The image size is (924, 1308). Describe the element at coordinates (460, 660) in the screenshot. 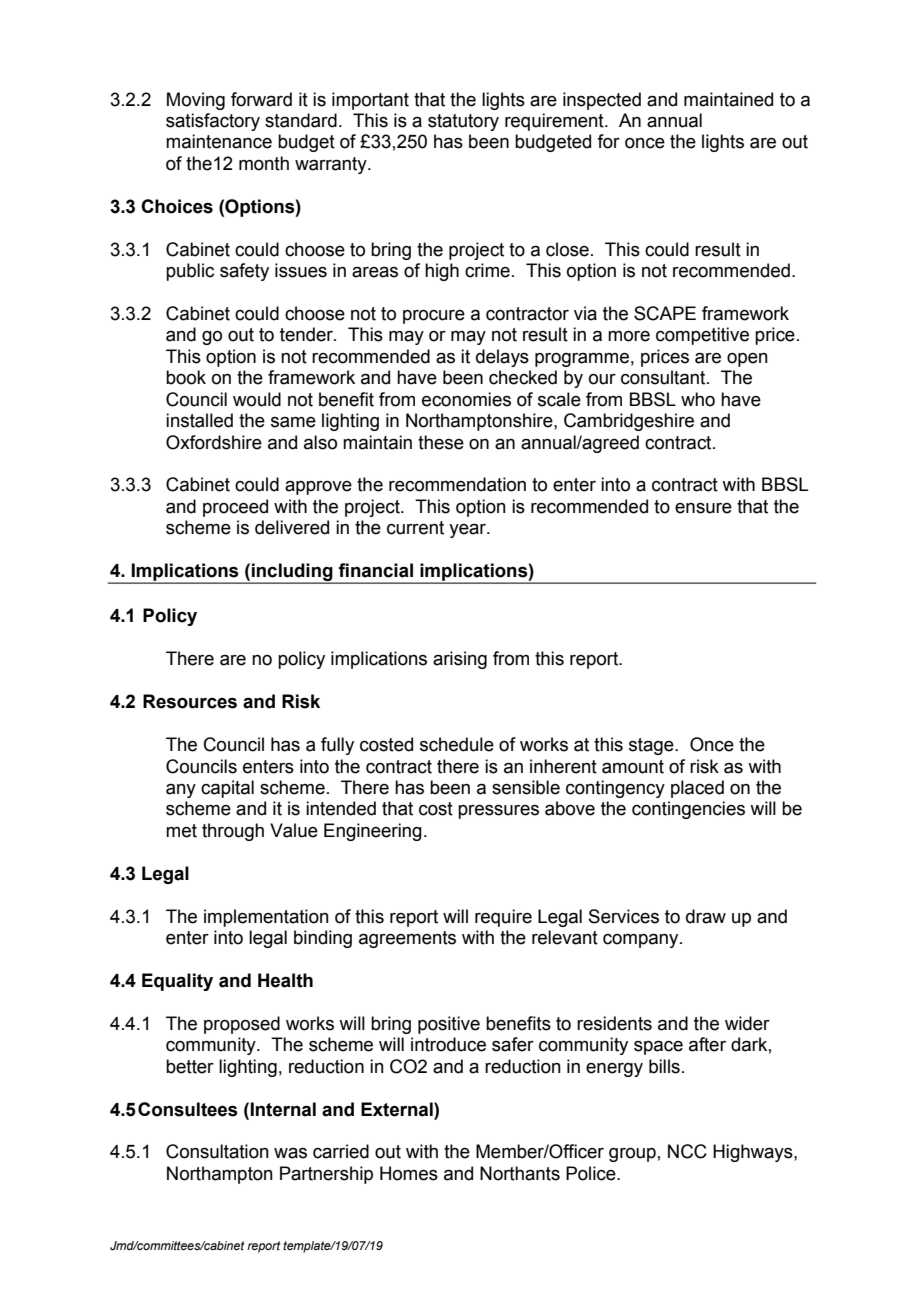

I see `arising` at that location.
